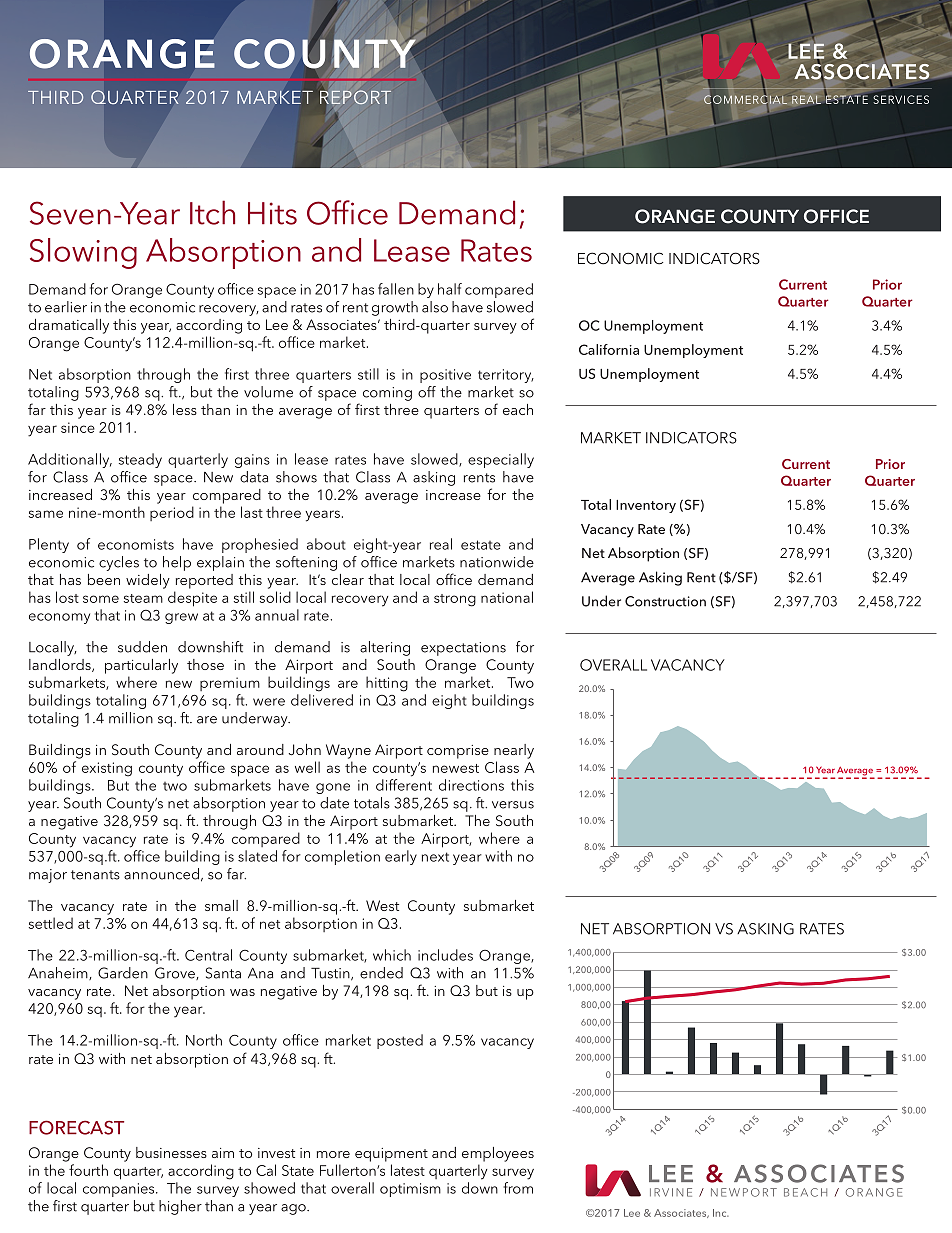 Image resolution: width=952 pixels, height=1233 pixels. What do you see at coordinates (387, 684) in the screenshot?
I see `hitting` at bounding box center [387, 684].
